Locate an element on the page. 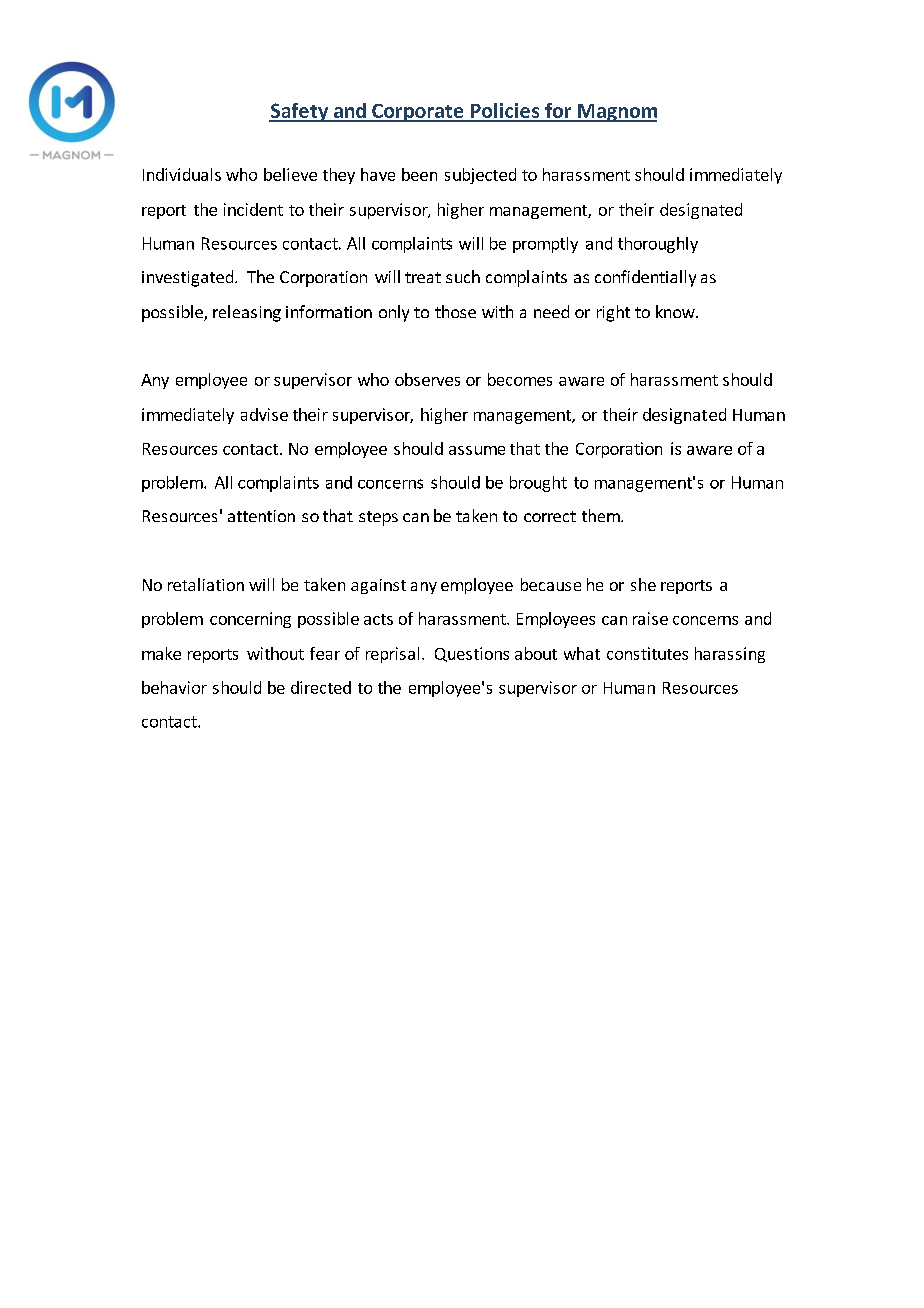 The image size is (924, 1308). behavior is located at coordinates (174, 687).
